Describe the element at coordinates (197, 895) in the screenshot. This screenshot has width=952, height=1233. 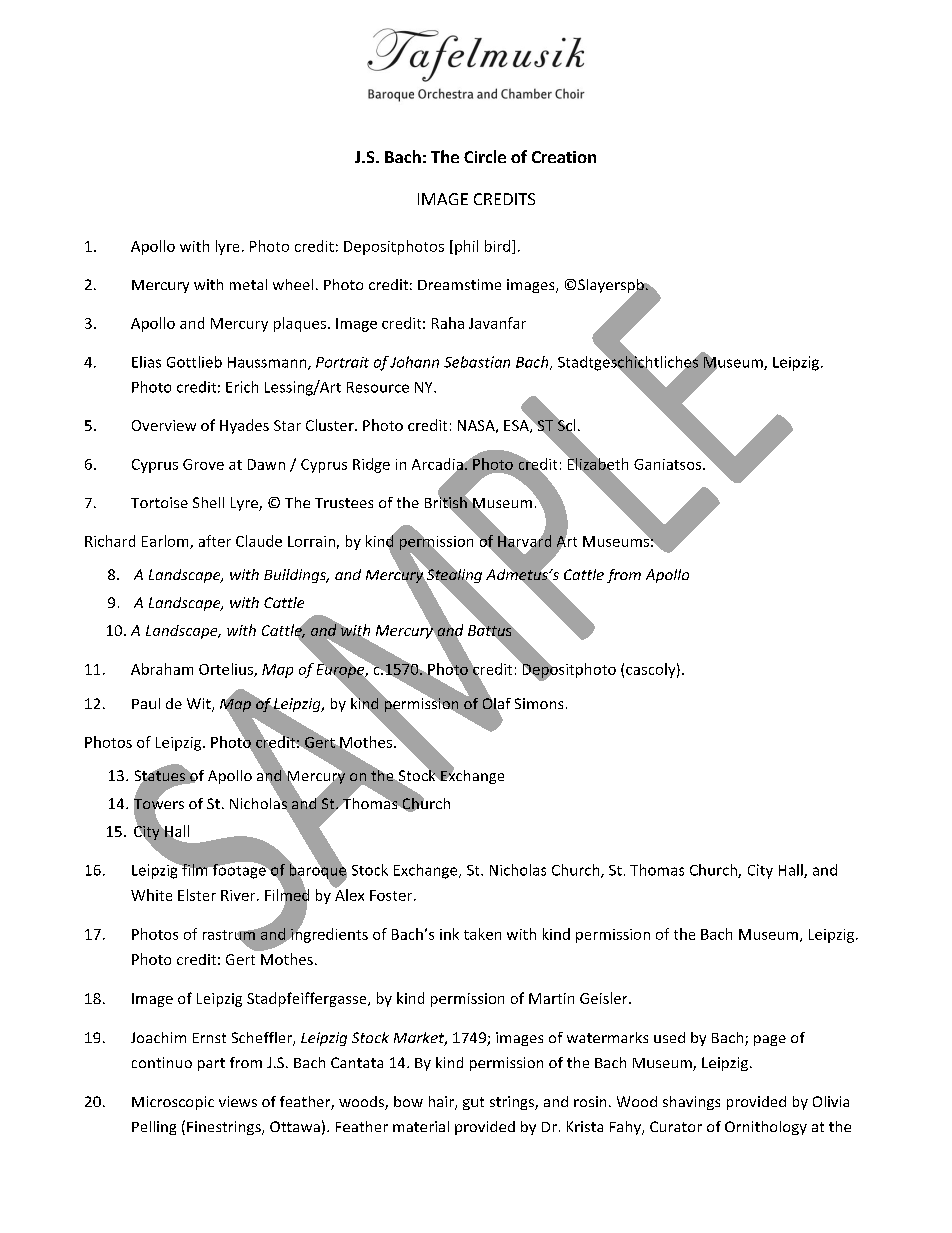
I see `Elster` at that location.
